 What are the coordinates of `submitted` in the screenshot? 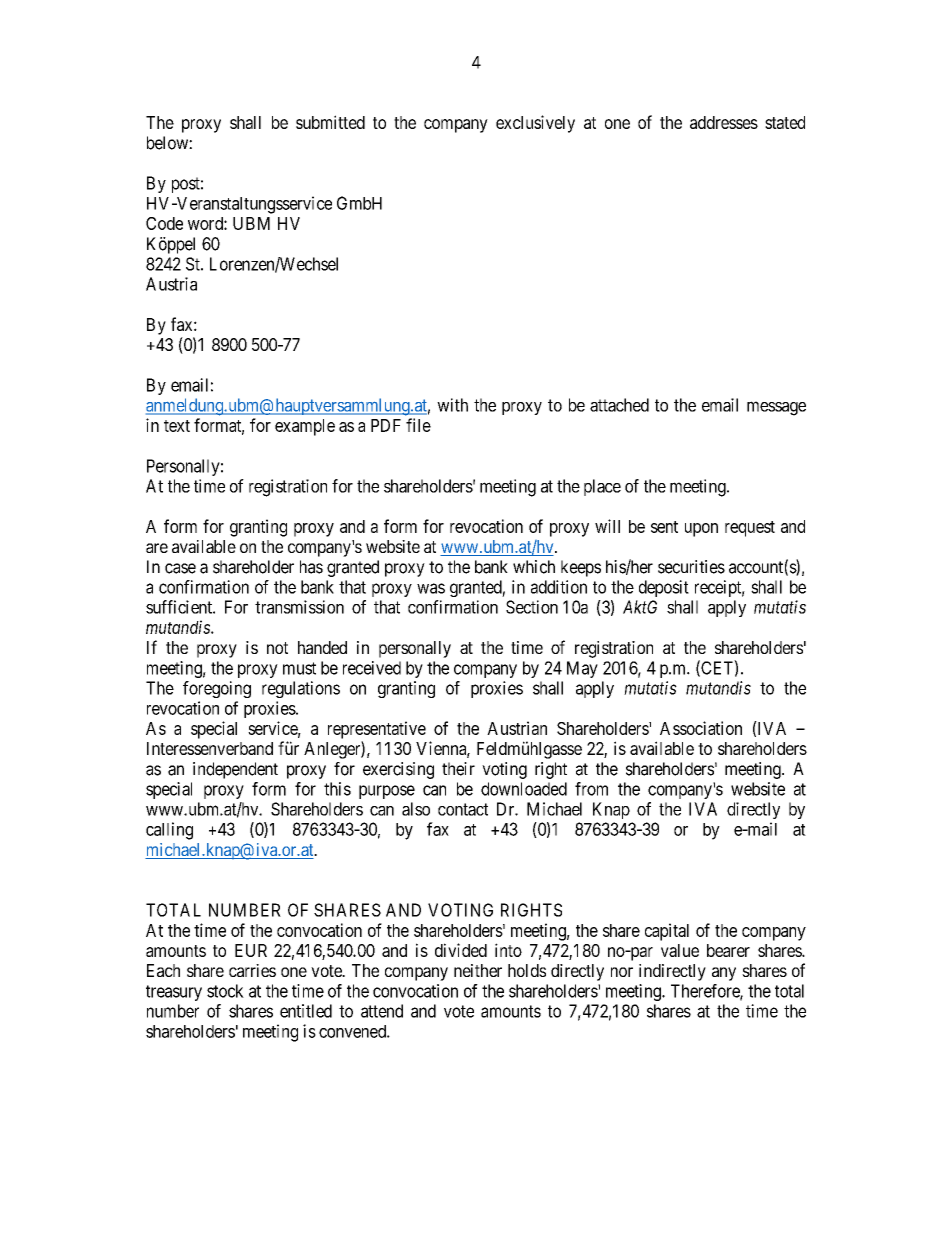 It's located at (330, 122).
